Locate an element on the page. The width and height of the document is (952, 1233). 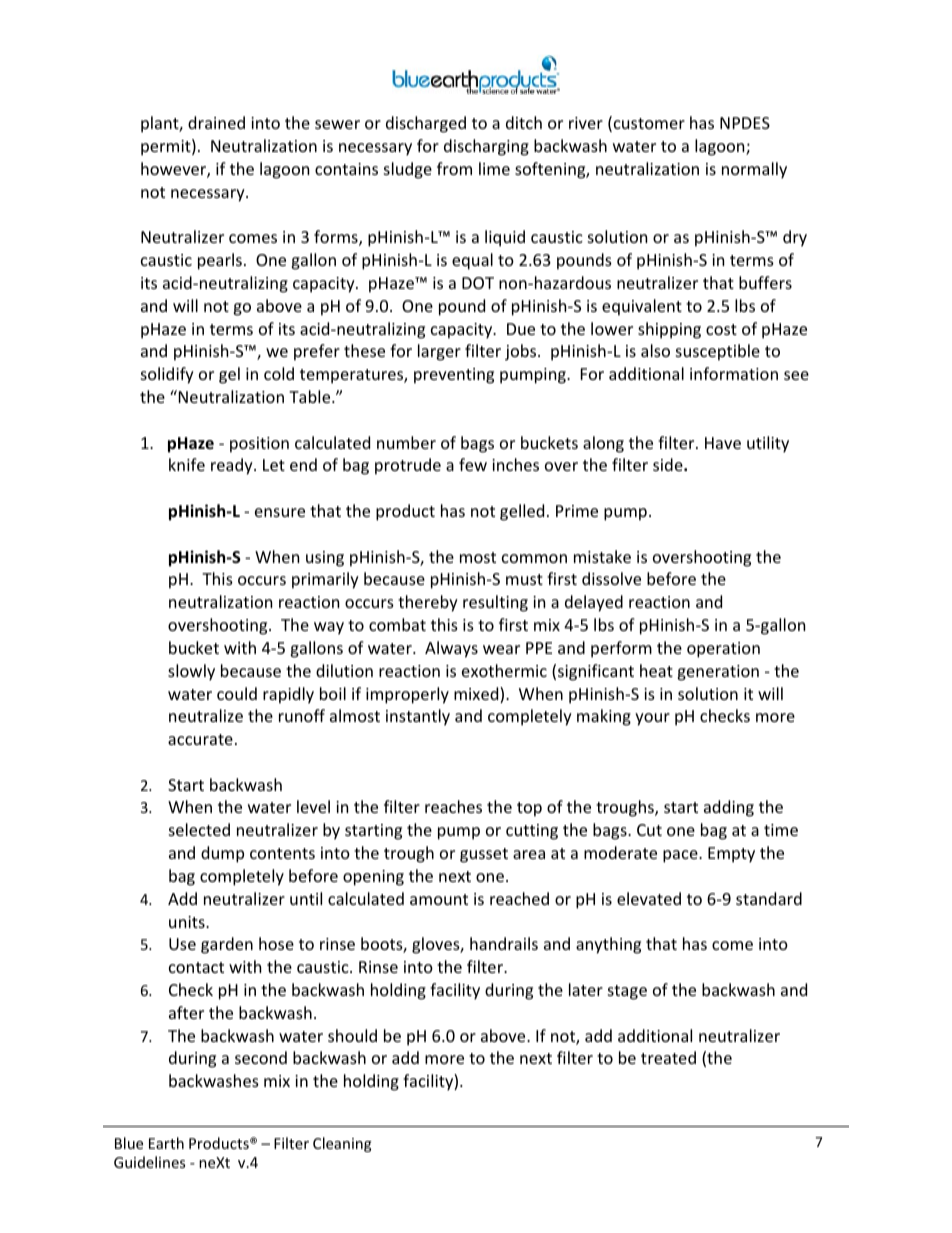
operation is located at coordinates (723, 650).
